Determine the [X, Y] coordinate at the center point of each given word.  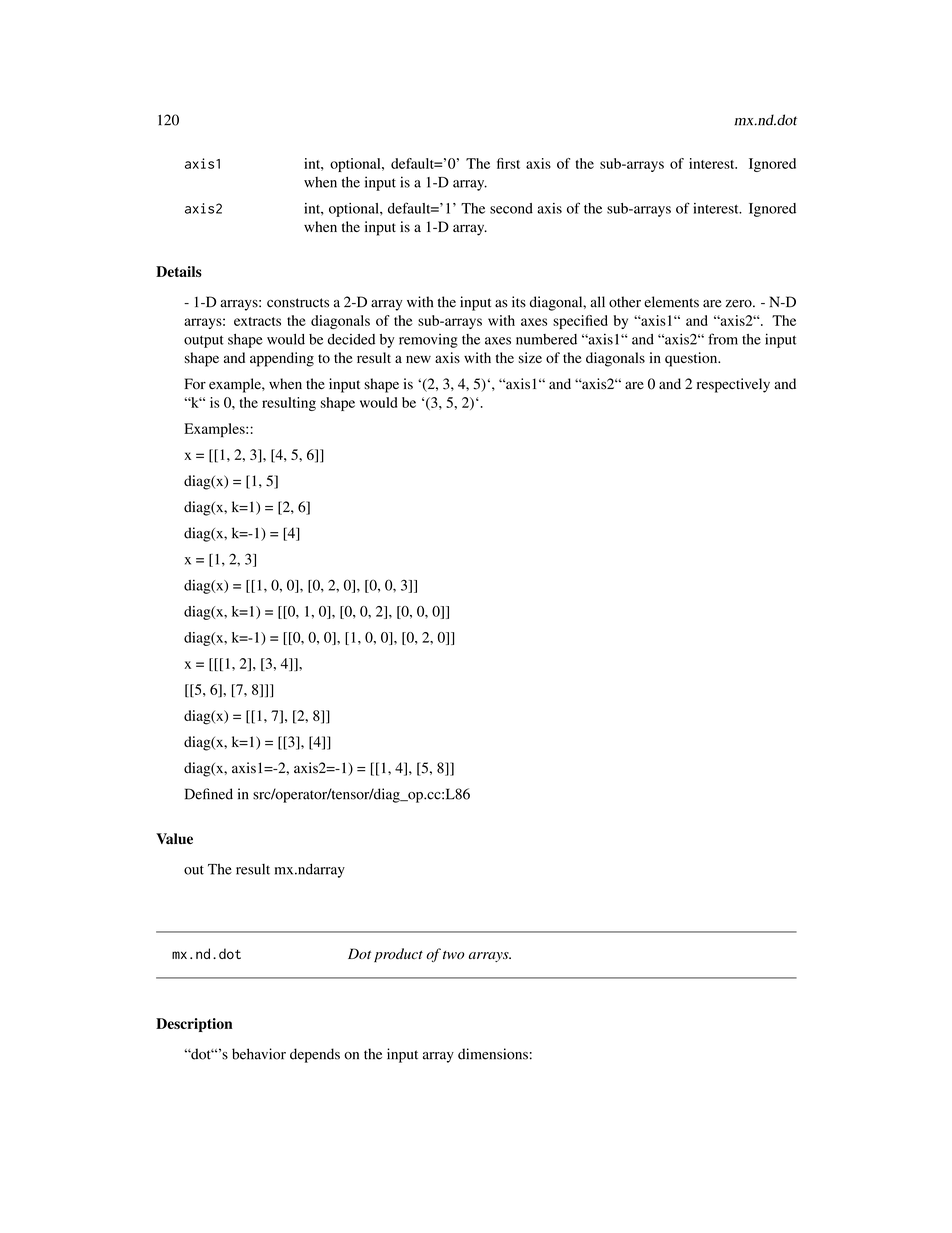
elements [671, 302]
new [418, 359]
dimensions [493, 1054]
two [454, 955]
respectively [733, 385]
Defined [209, 794]
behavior [259, 1054]
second [511, 208]
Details [179, 271]
